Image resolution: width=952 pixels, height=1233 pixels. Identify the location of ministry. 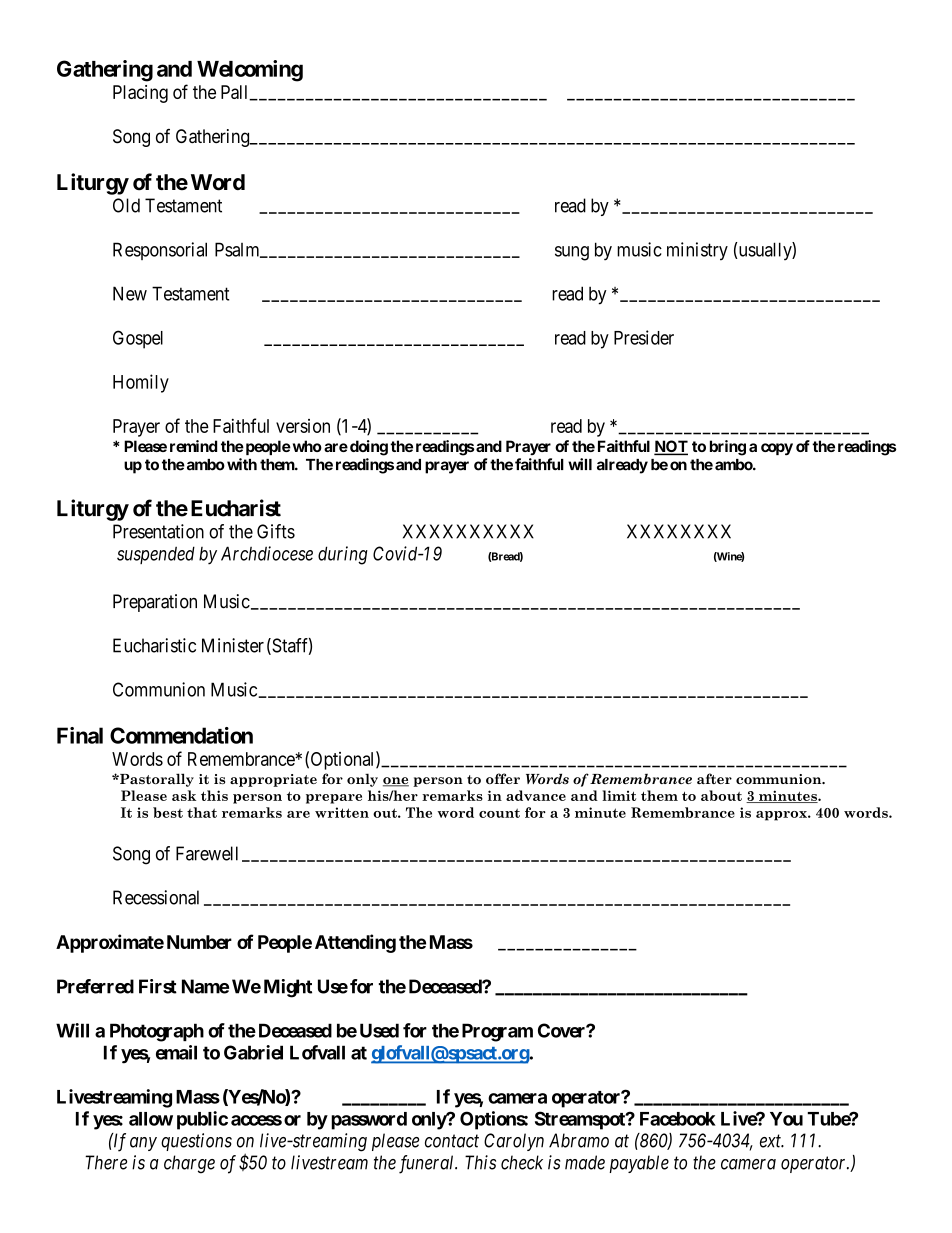
(697, 251).
